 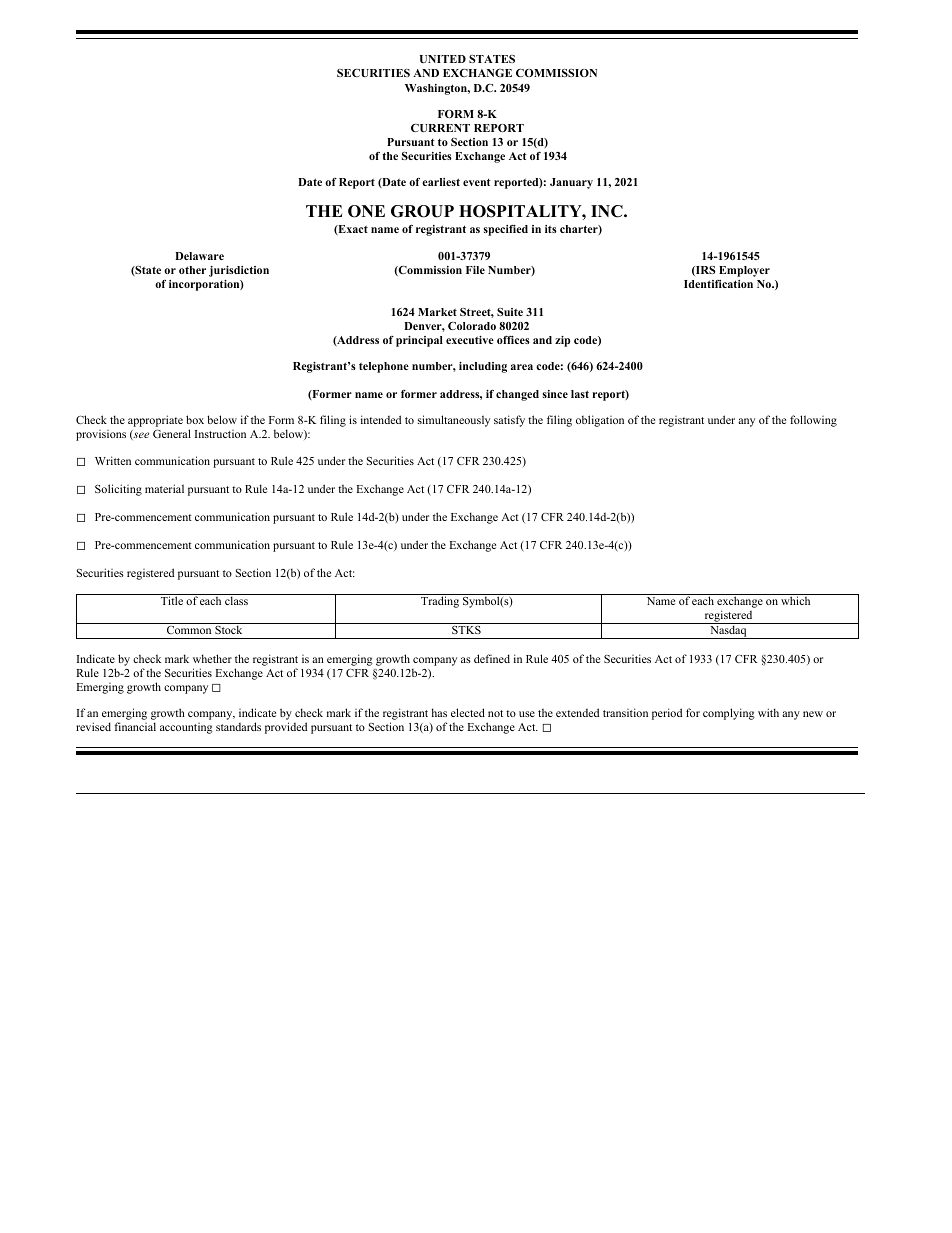 What do you see at coordinates (571, 183) in the image?
I see `January` at bounding box center [571, 183].
